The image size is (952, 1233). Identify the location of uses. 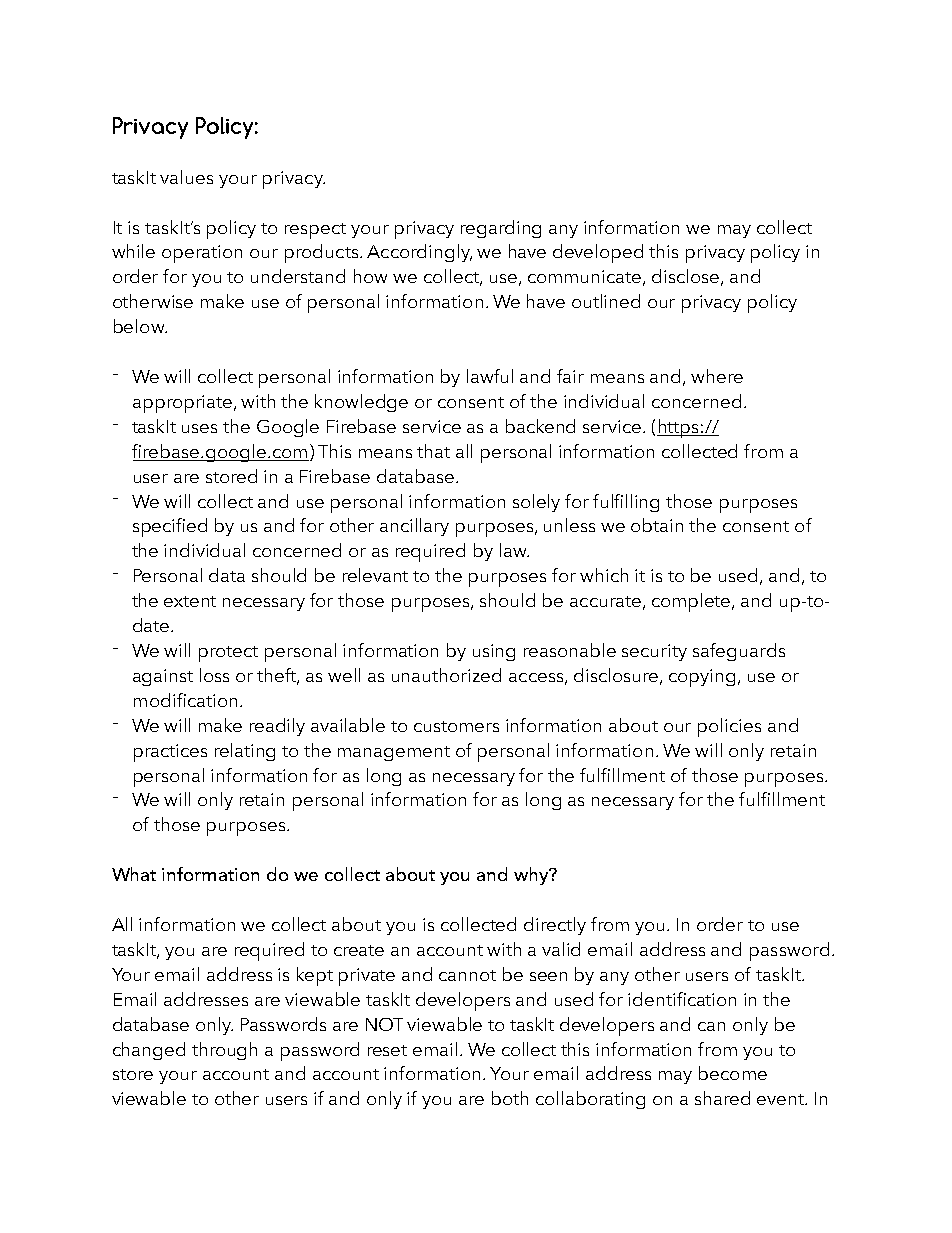
(199, 428).
